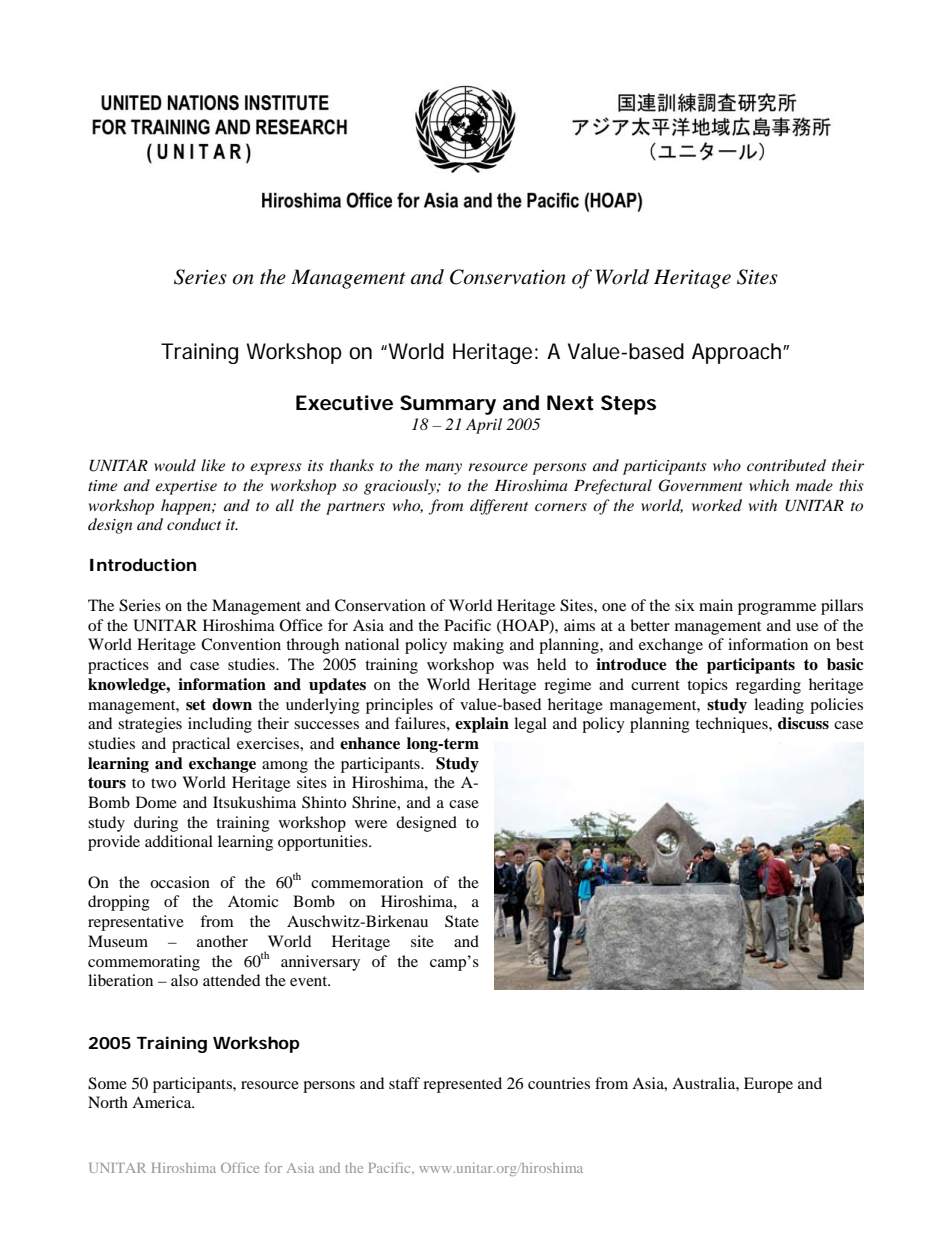  Describe the element at coordinates (738, 353) in the image. I see `Approach` at that location.
